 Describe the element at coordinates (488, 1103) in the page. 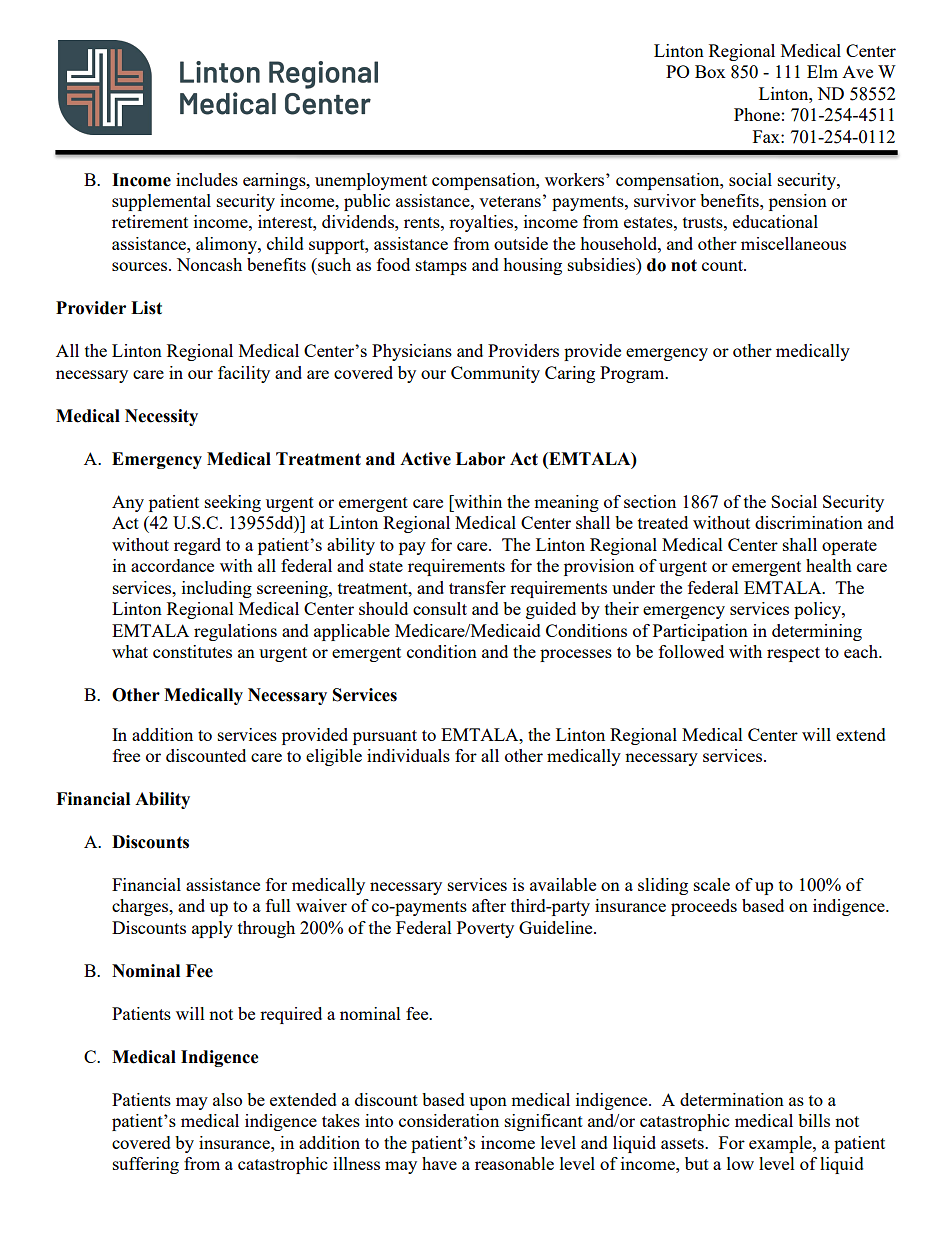

I see `upon` at that location.
